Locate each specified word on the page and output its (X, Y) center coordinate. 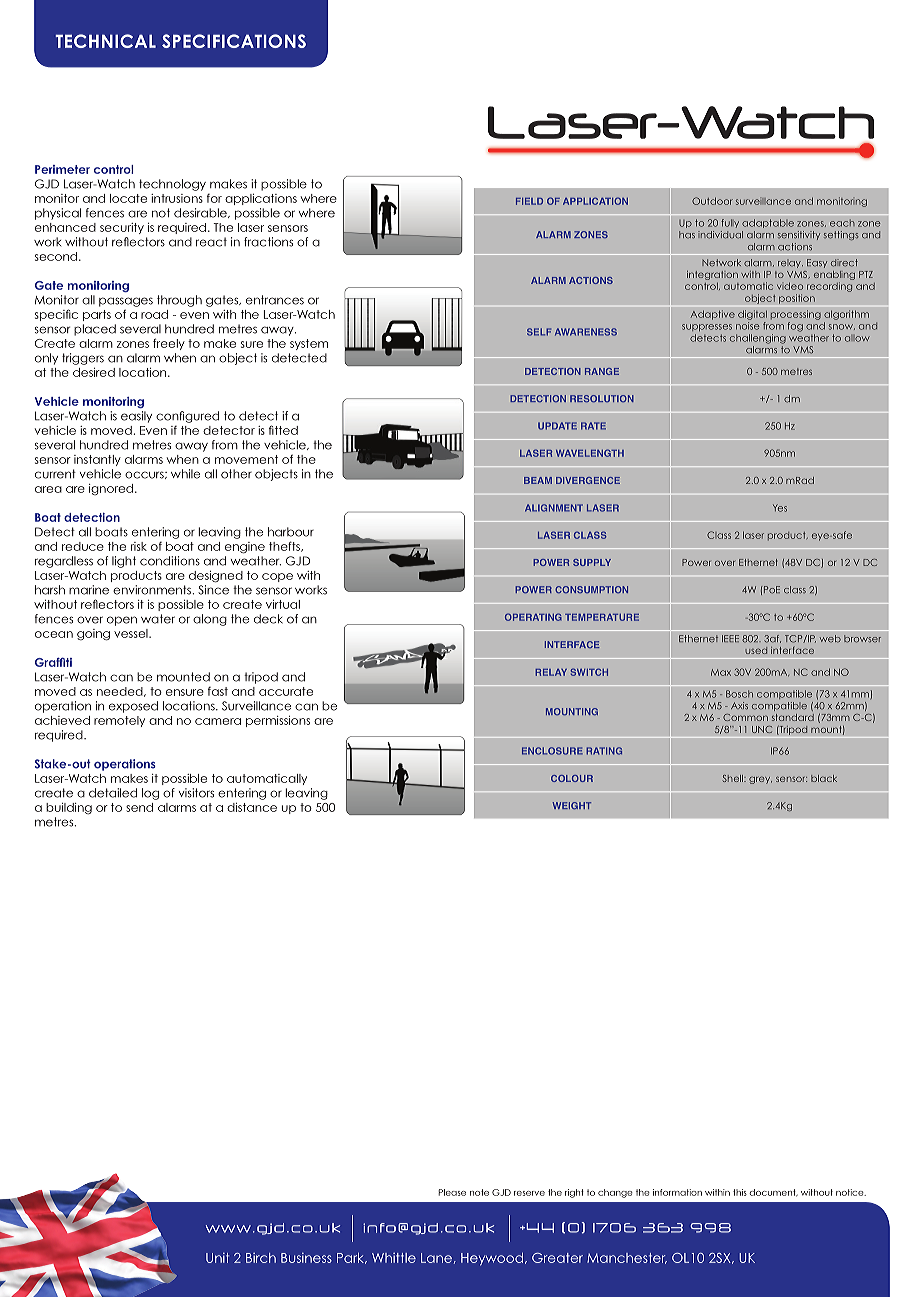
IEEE (730, 638)
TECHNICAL (105, 41)
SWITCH (589, 672)
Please (452, 1192)
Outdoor (712, 201)
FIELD (529, 201)
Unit (217, 1258)
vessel (132, 633)
